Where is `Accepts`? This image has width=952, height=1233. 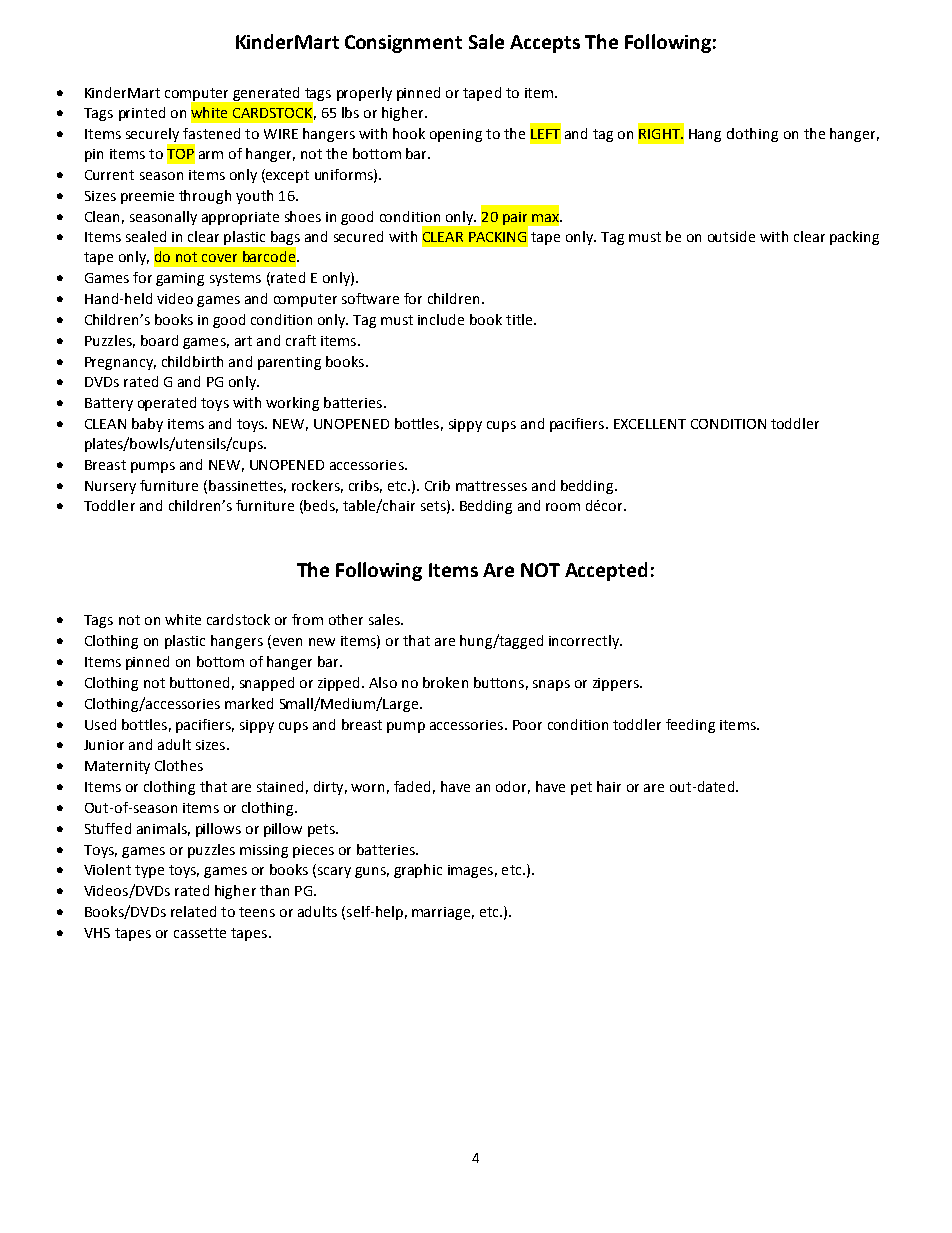 Accepts is located at coordinates (545, 44).
